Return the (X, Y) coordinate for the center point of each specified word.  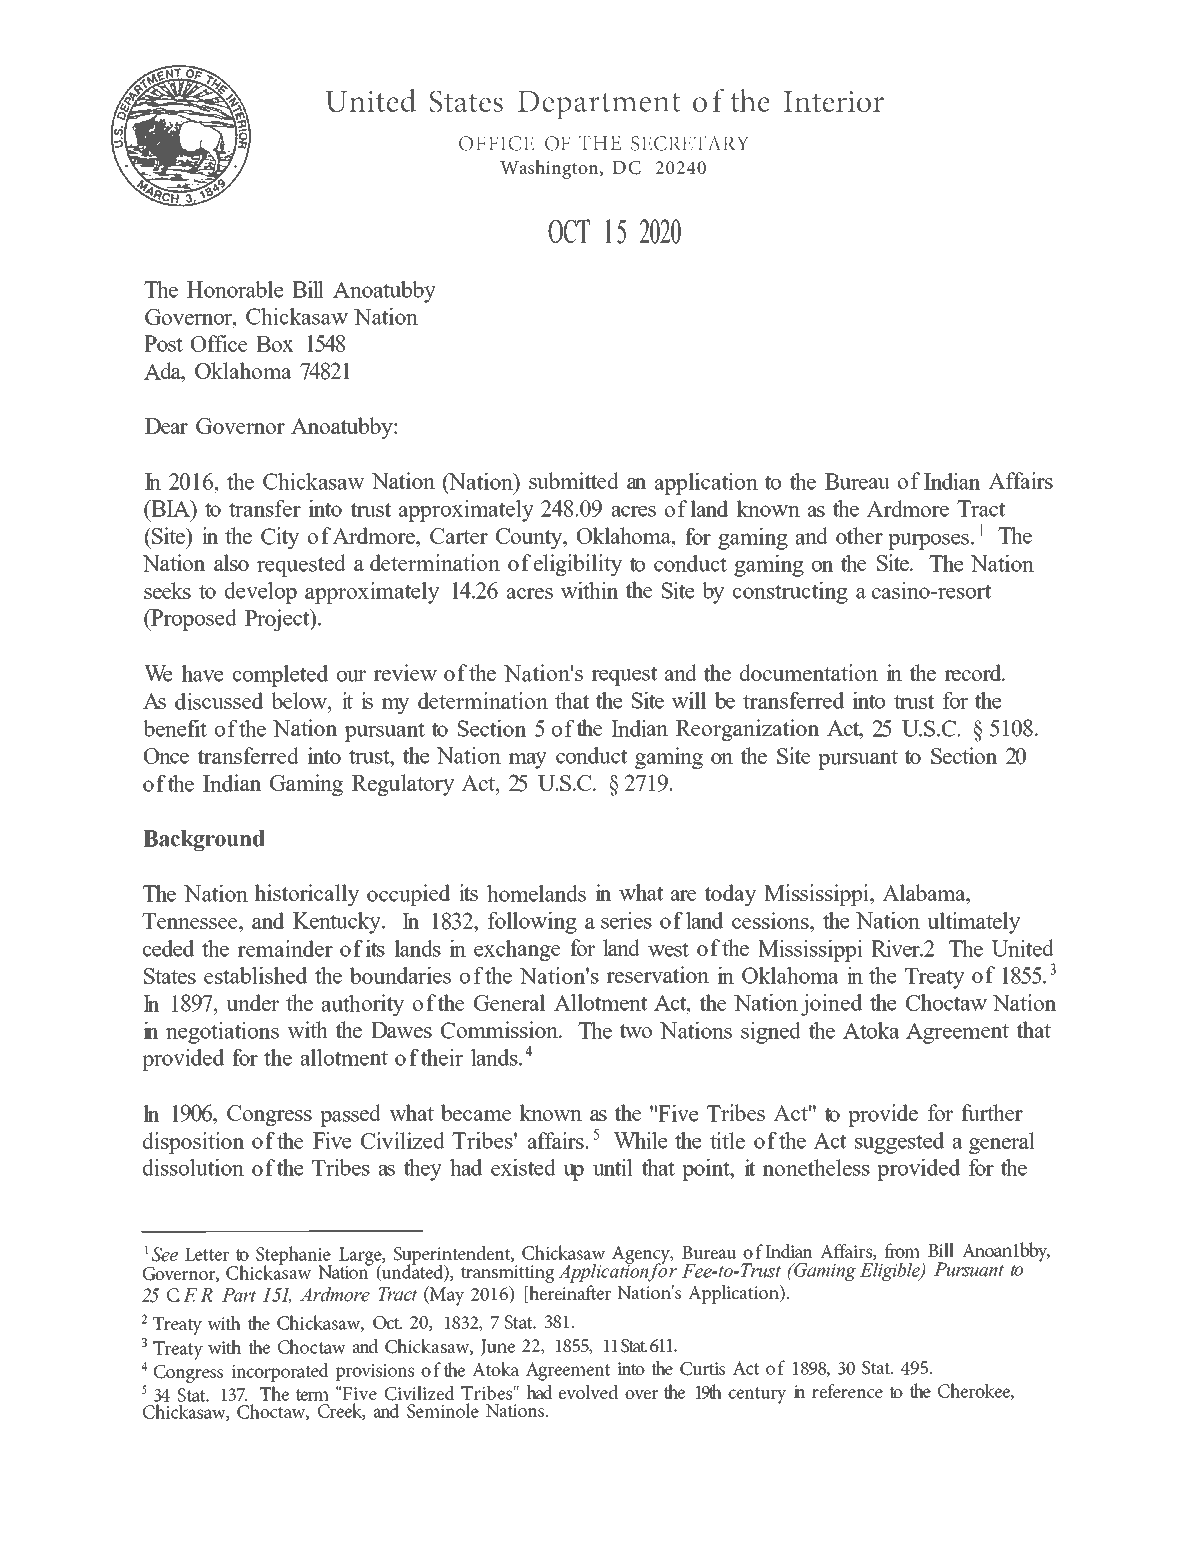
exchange (517, 950)
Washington (550, 169)
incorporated (280, 1372)
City (280, 538)
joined (831, 1005)
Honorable (235, 289)
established (255, 975)
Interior (834, 102)
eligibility (578, 565)
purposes (928, 541)
